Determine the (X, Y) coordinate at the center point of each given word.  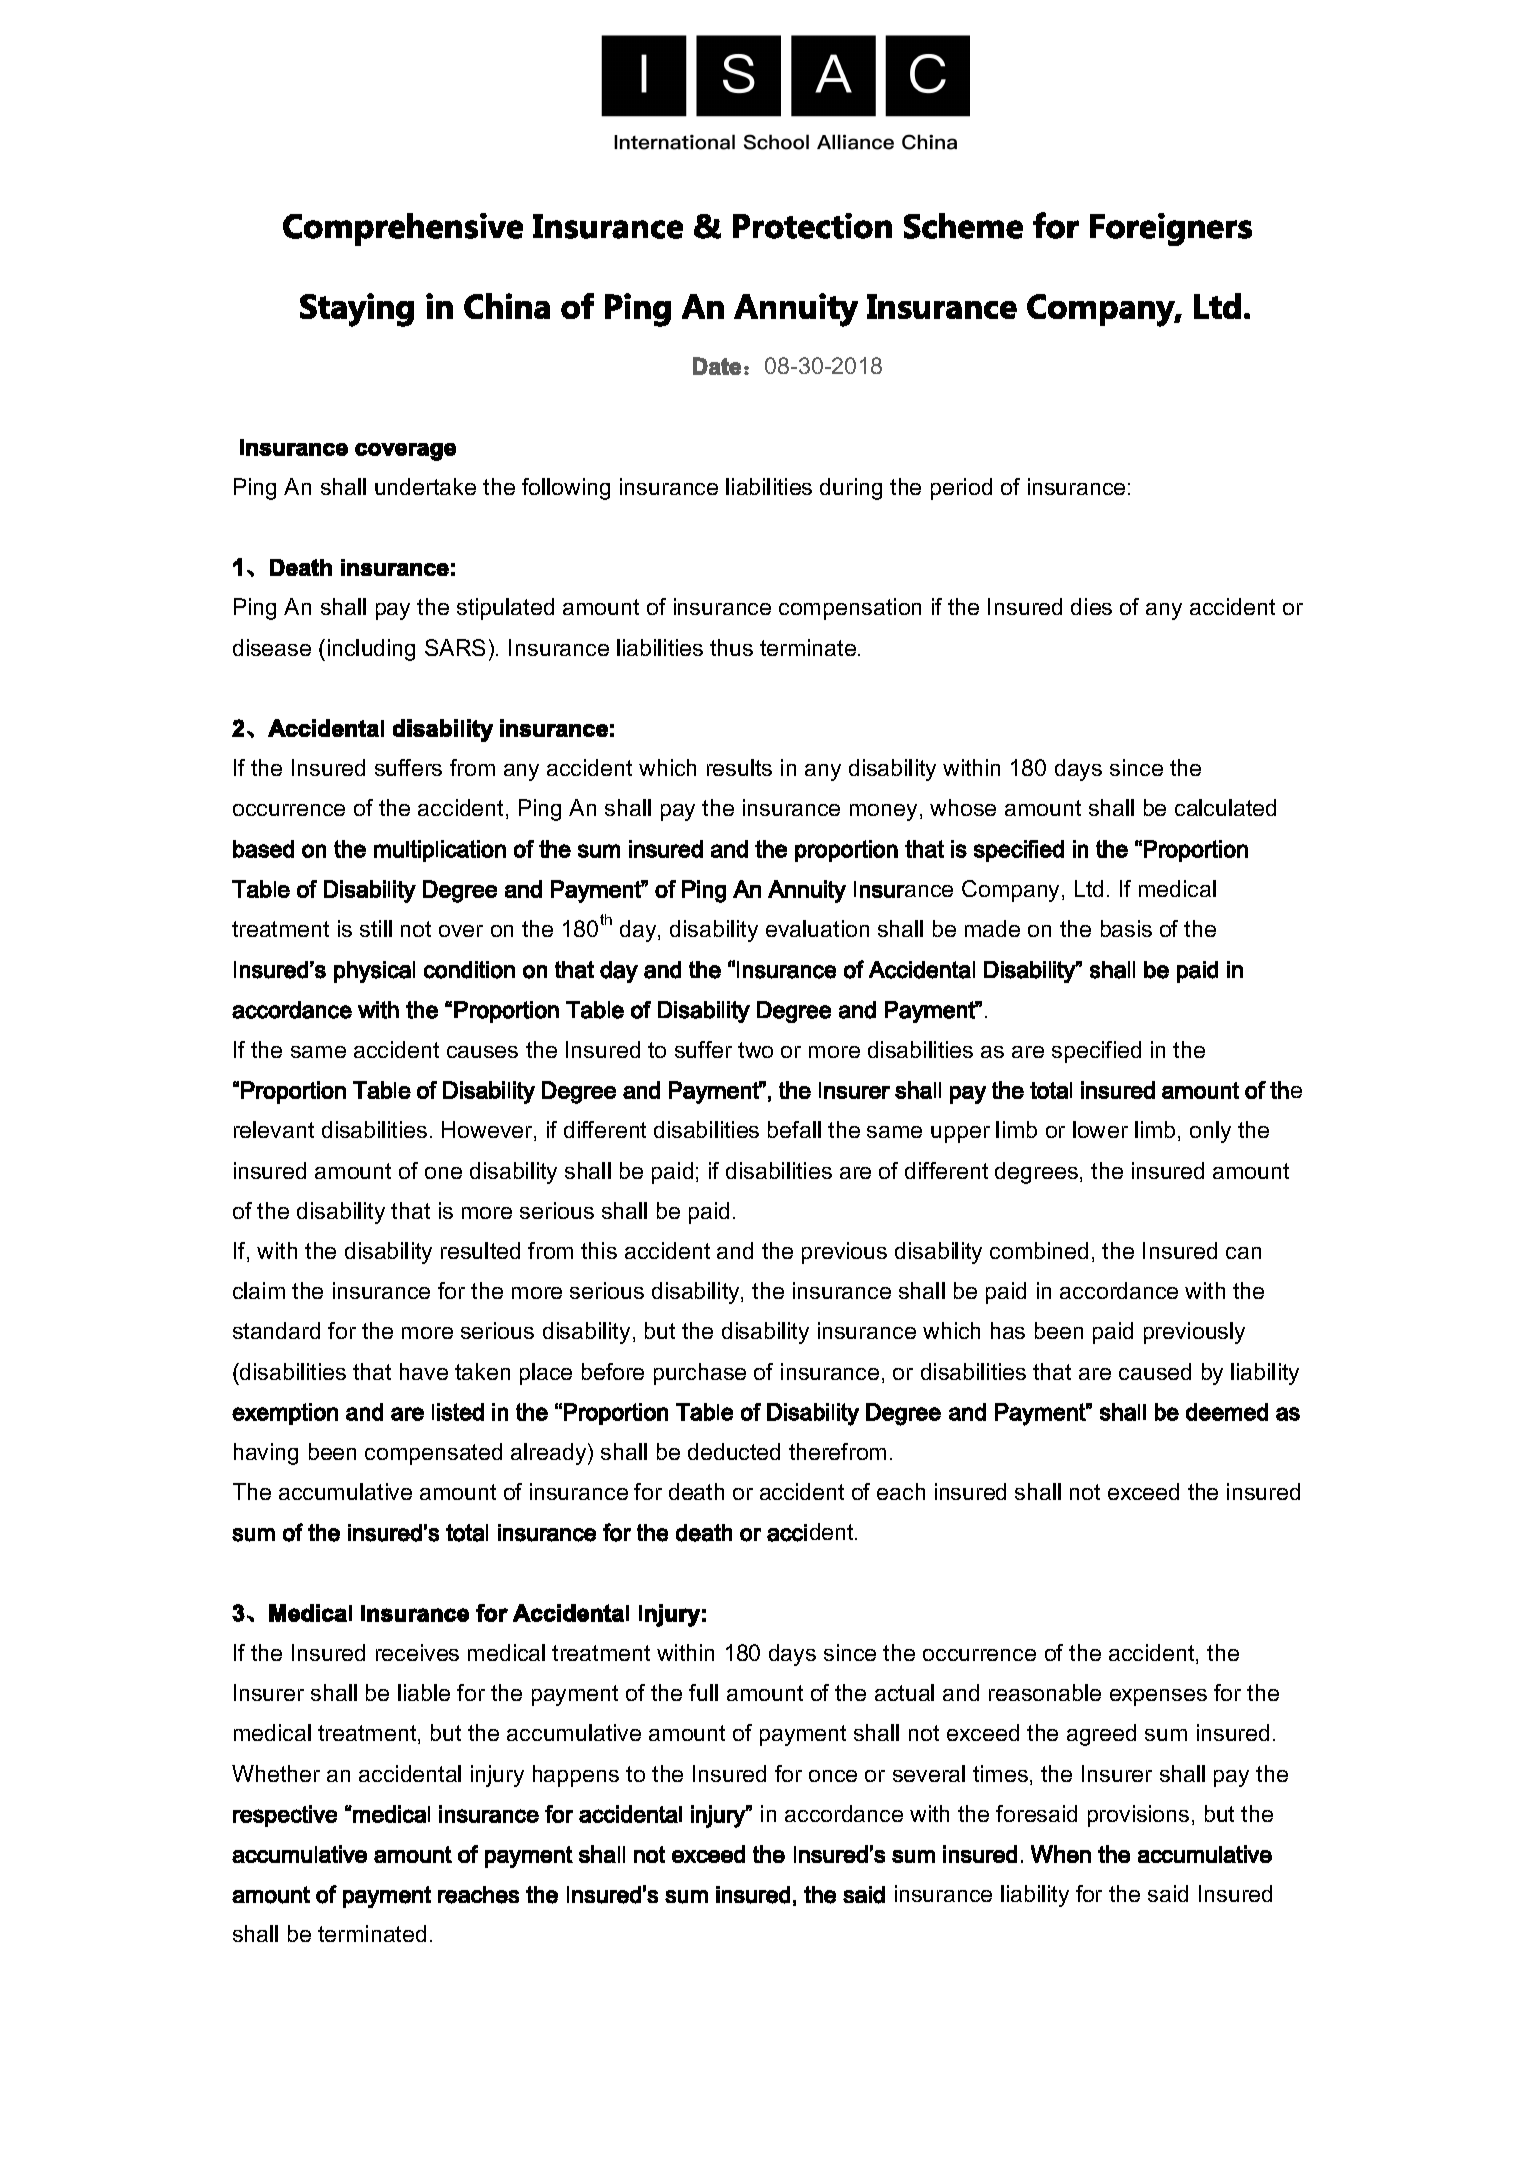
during (851, 489)
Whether (276, 1773)
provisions (1138, 1816)
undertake (425, 486)
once (833, 1776)
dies (1091, 606)
